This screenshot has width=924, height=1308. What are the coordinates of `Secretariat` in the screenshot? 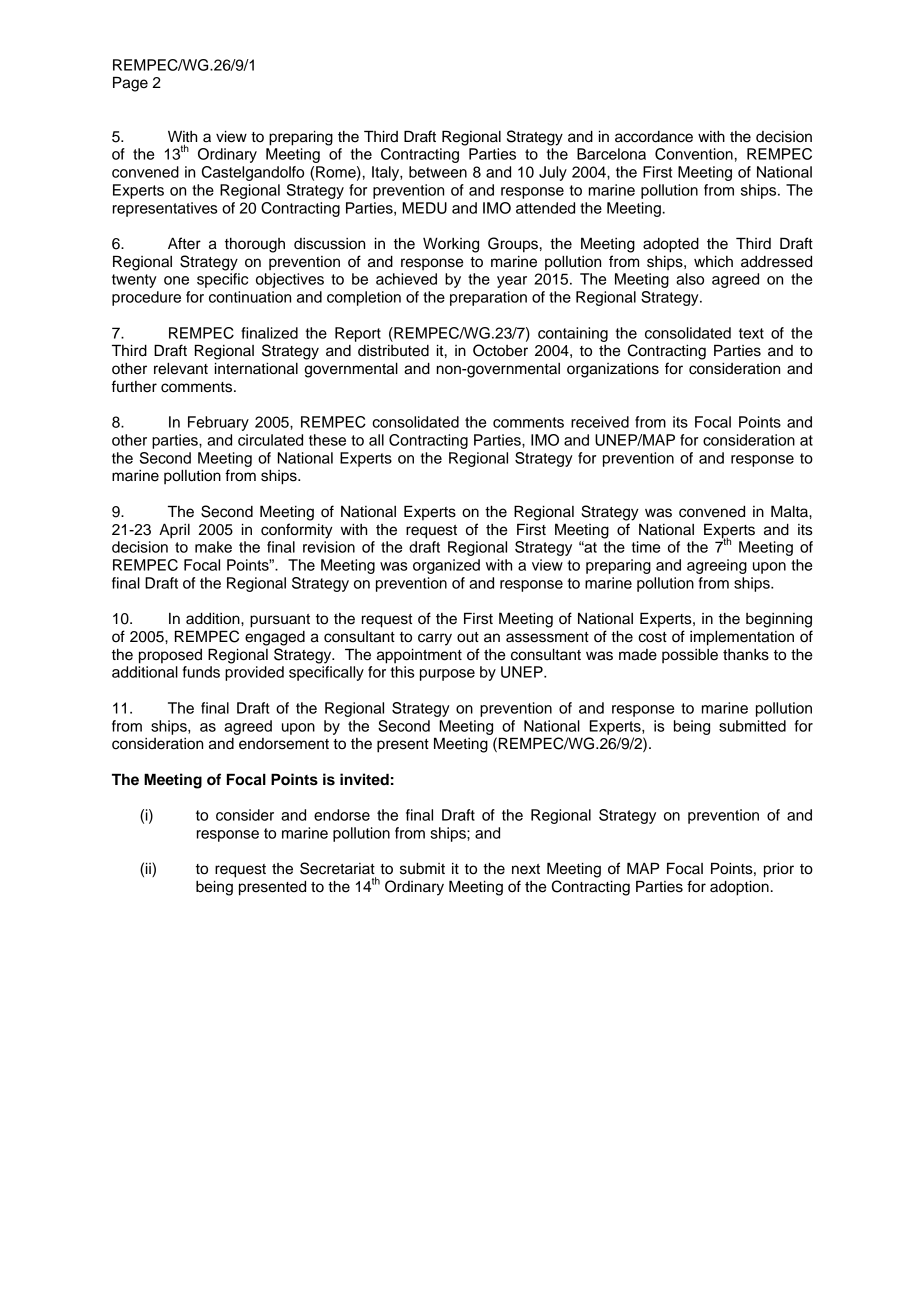 It's located at (337, 868).
